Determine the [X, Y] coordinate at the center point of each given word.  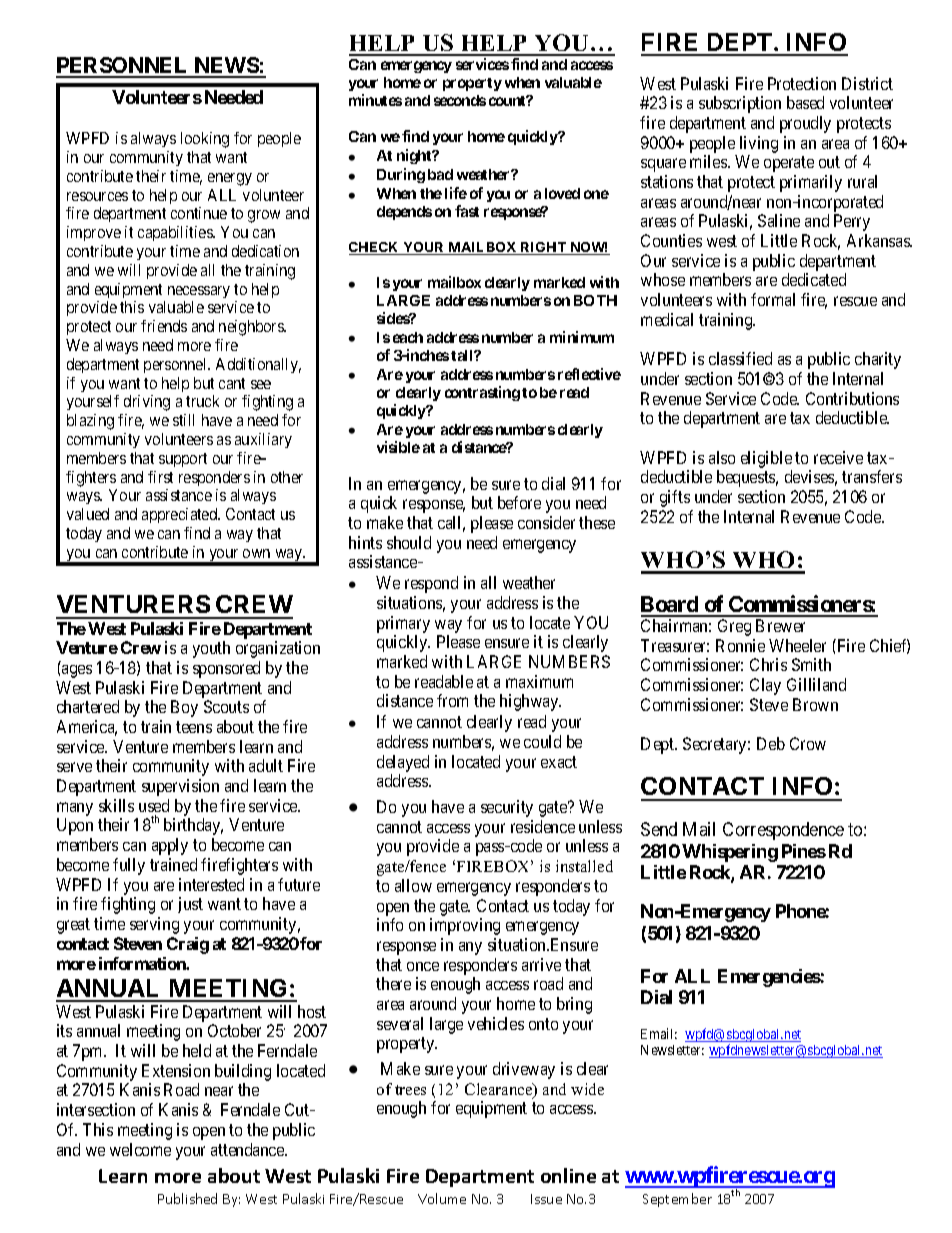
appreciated [181, 515]
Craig [188, 945]
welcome [140, 1149]
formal [773, 299]
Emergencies [769, 978]
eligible [766, 461]
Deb [771, 743]
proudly [805, 124]
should [409, 542]
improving [465, 926]
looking [205, 140]
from [452, 700]
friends [164, 326]
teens [194, 727]
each [408, 337]
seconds [460, 100]
